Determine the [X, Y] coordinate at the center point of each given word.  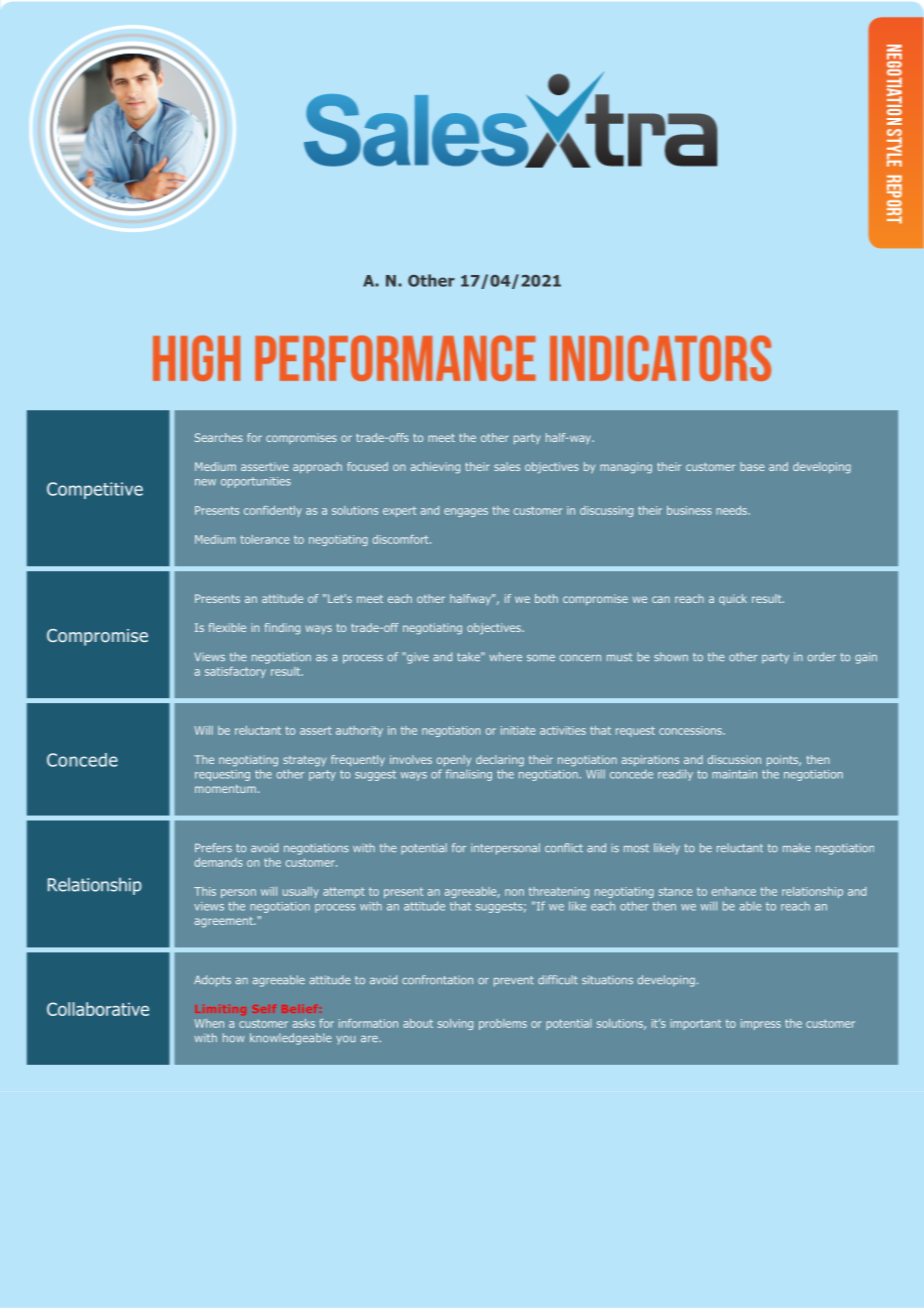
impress [761, 1024]
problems [503, 1024]
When [209, 1023]
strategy [304, 761]
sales [507, 466]
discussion [734, 759]
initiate [518, 730]
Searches [219, 437]
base [752, 466]
